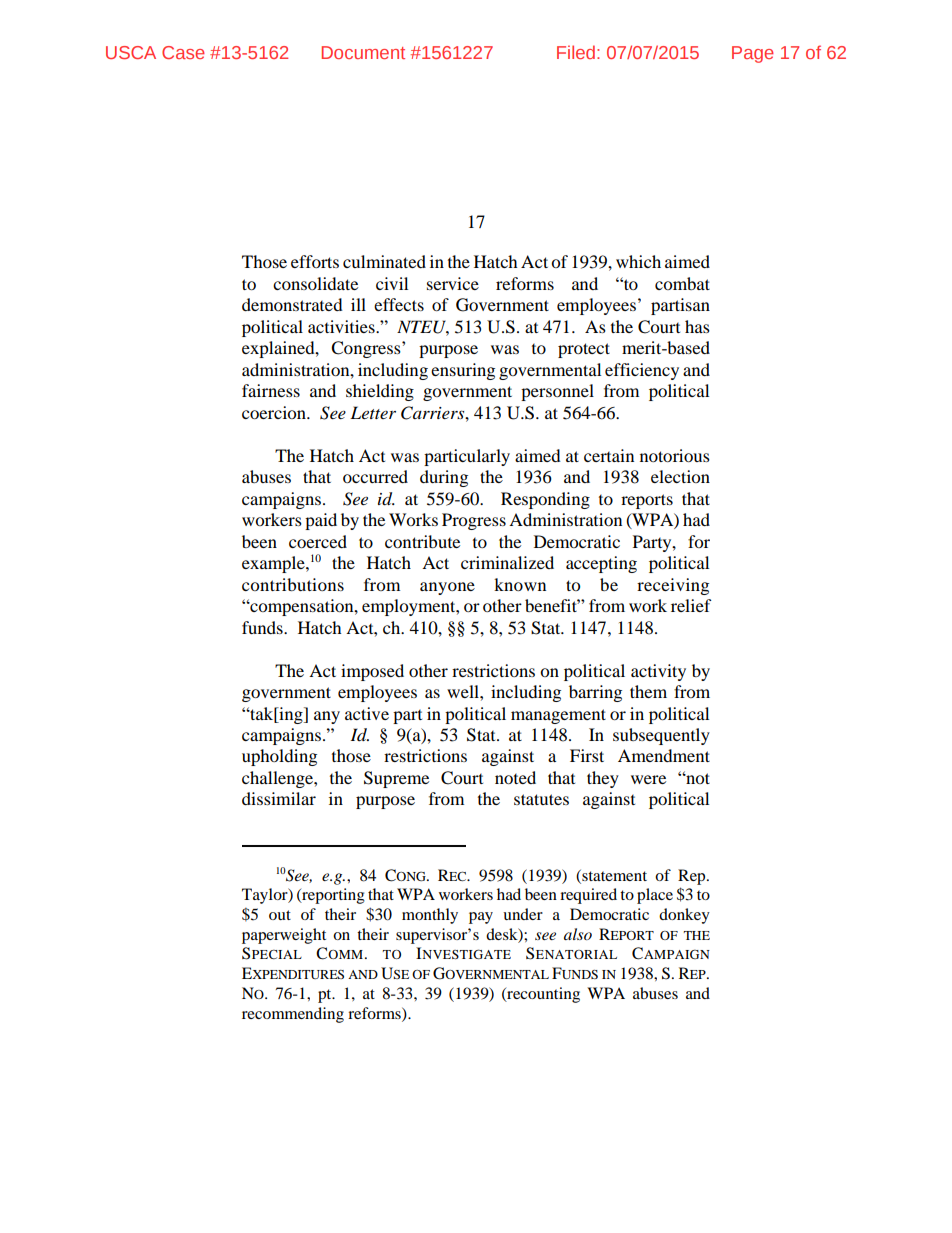 This screenshot has width=952, height=1233. I want to click on paperweight, so click(284, 936).
